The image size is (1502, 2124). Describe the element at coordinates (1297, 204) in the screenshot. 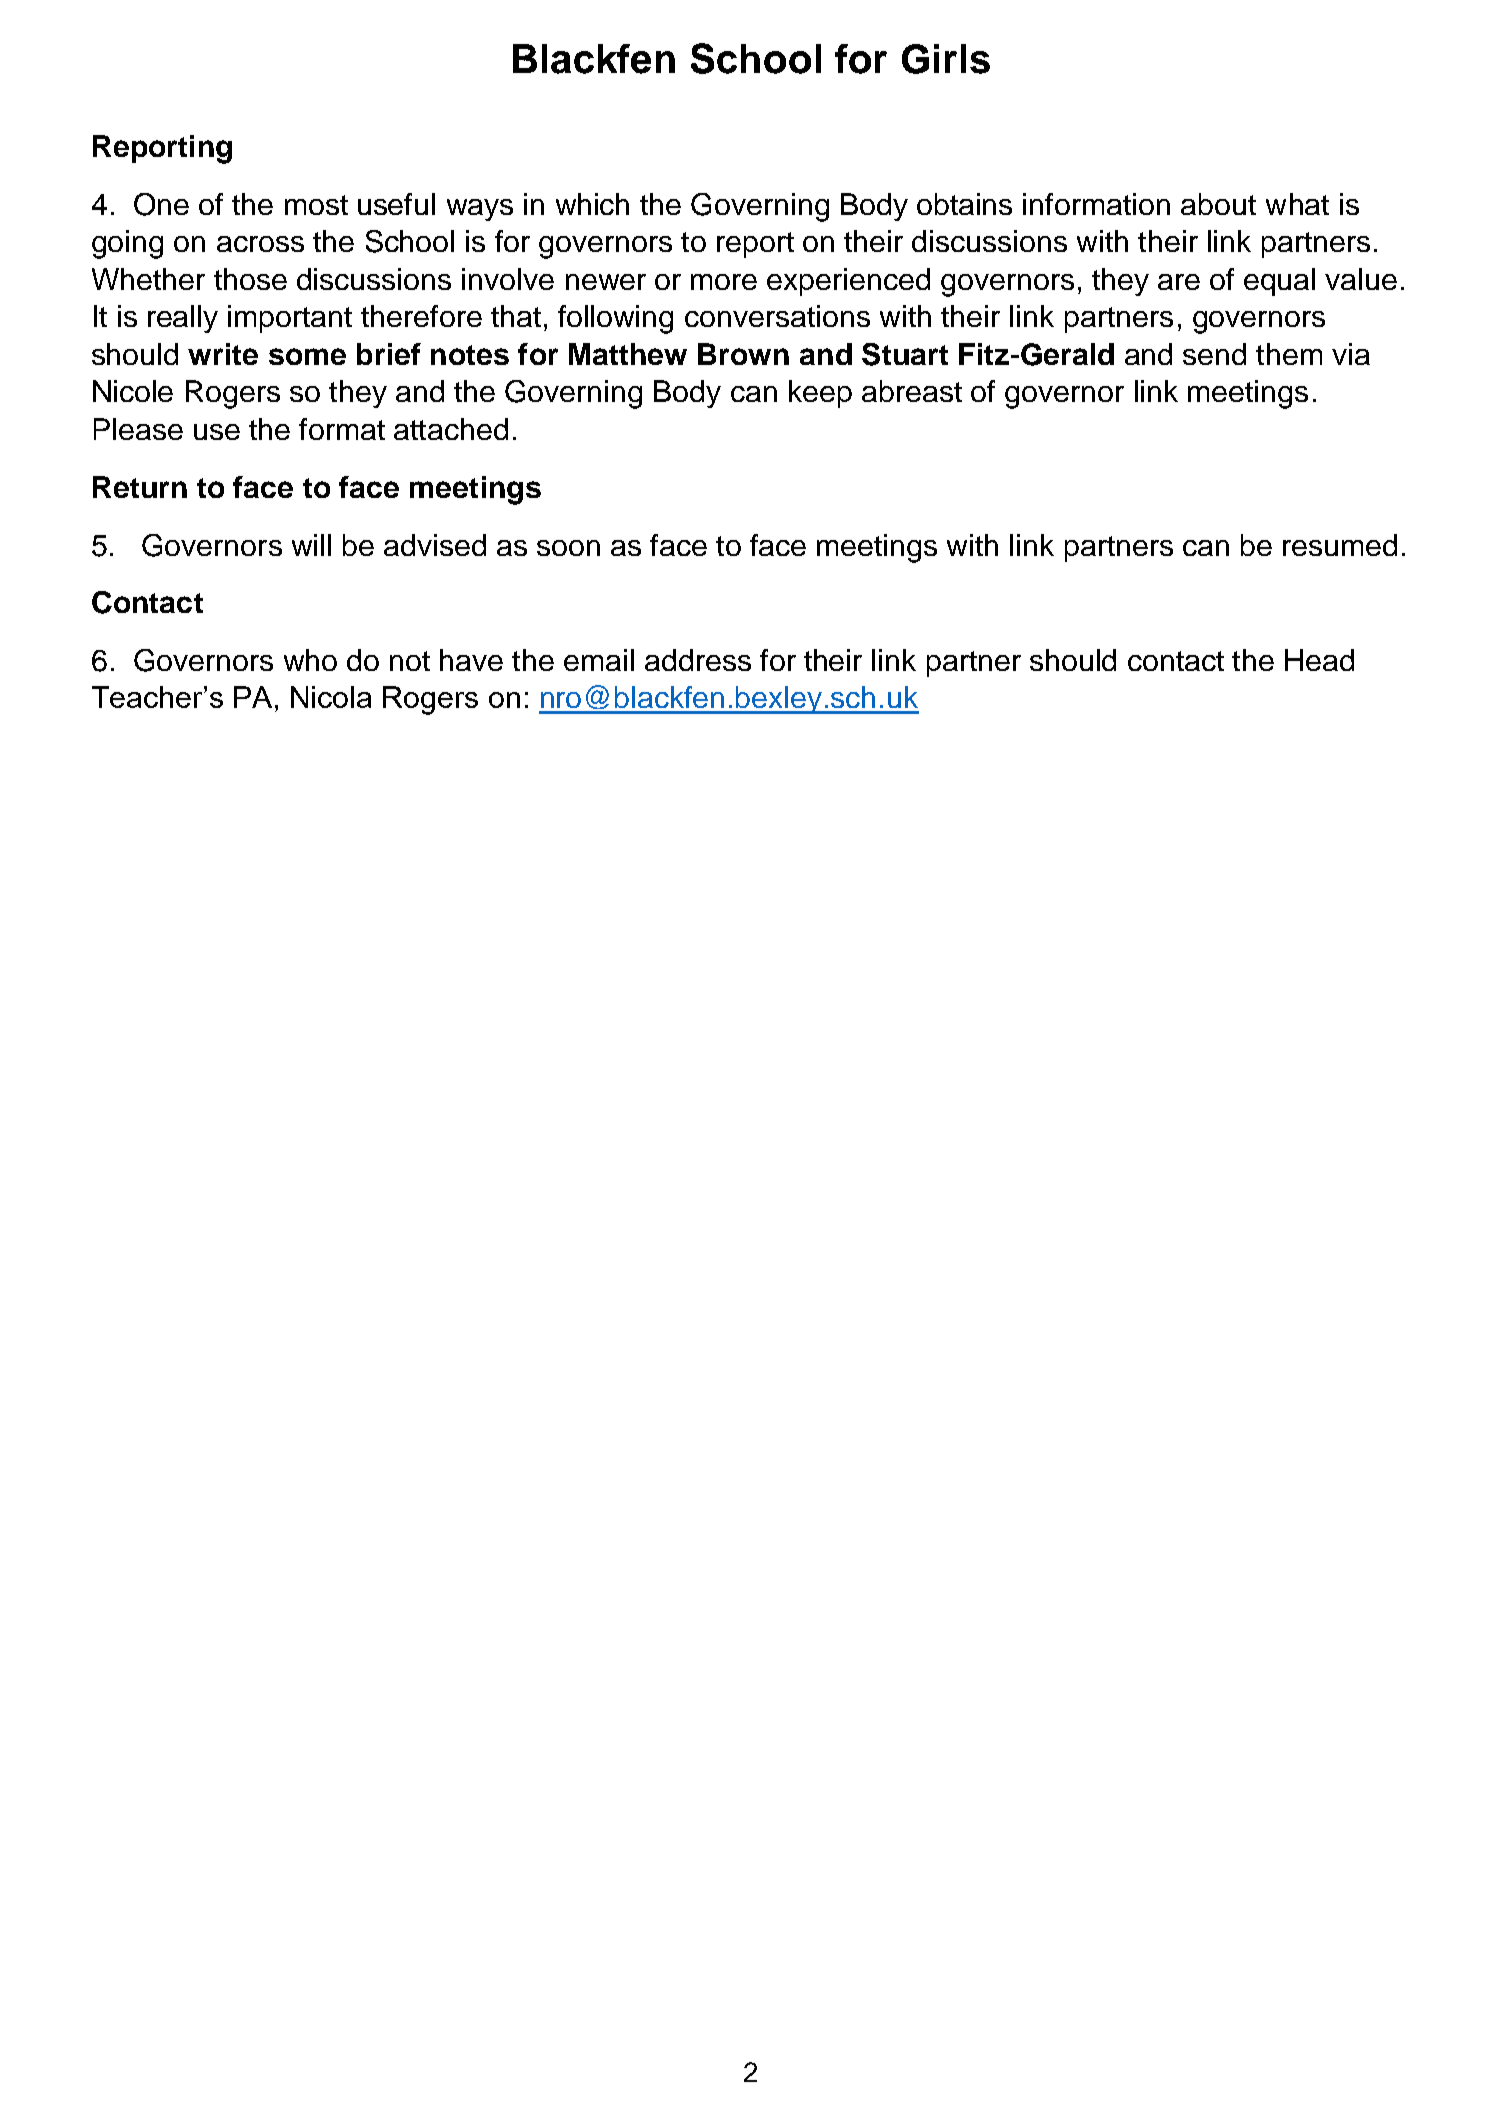

I see `what` at that location.
